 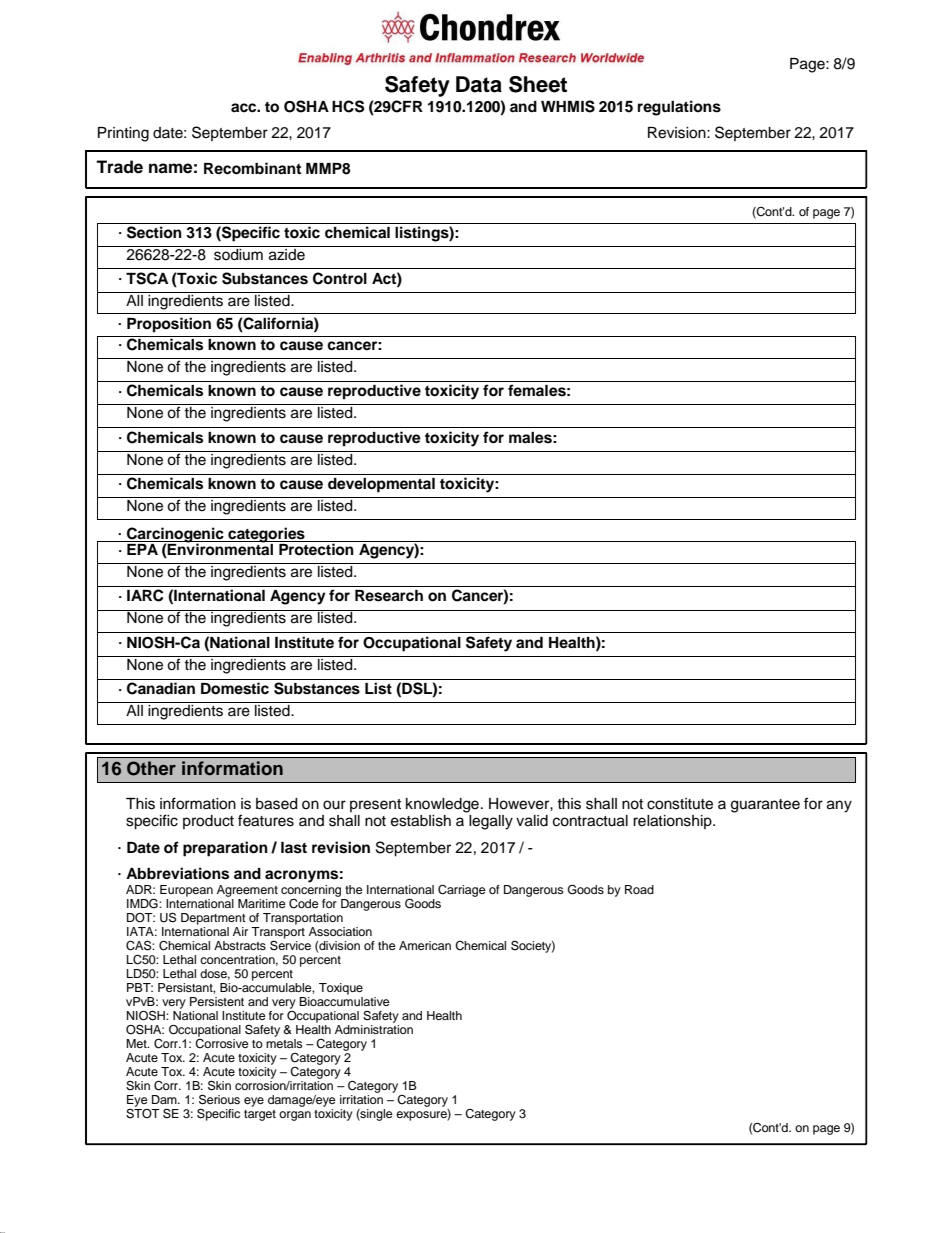 What do you see at coordinates (491, 822) in the page?
I see `legally` at bounding box center [491, 822].
